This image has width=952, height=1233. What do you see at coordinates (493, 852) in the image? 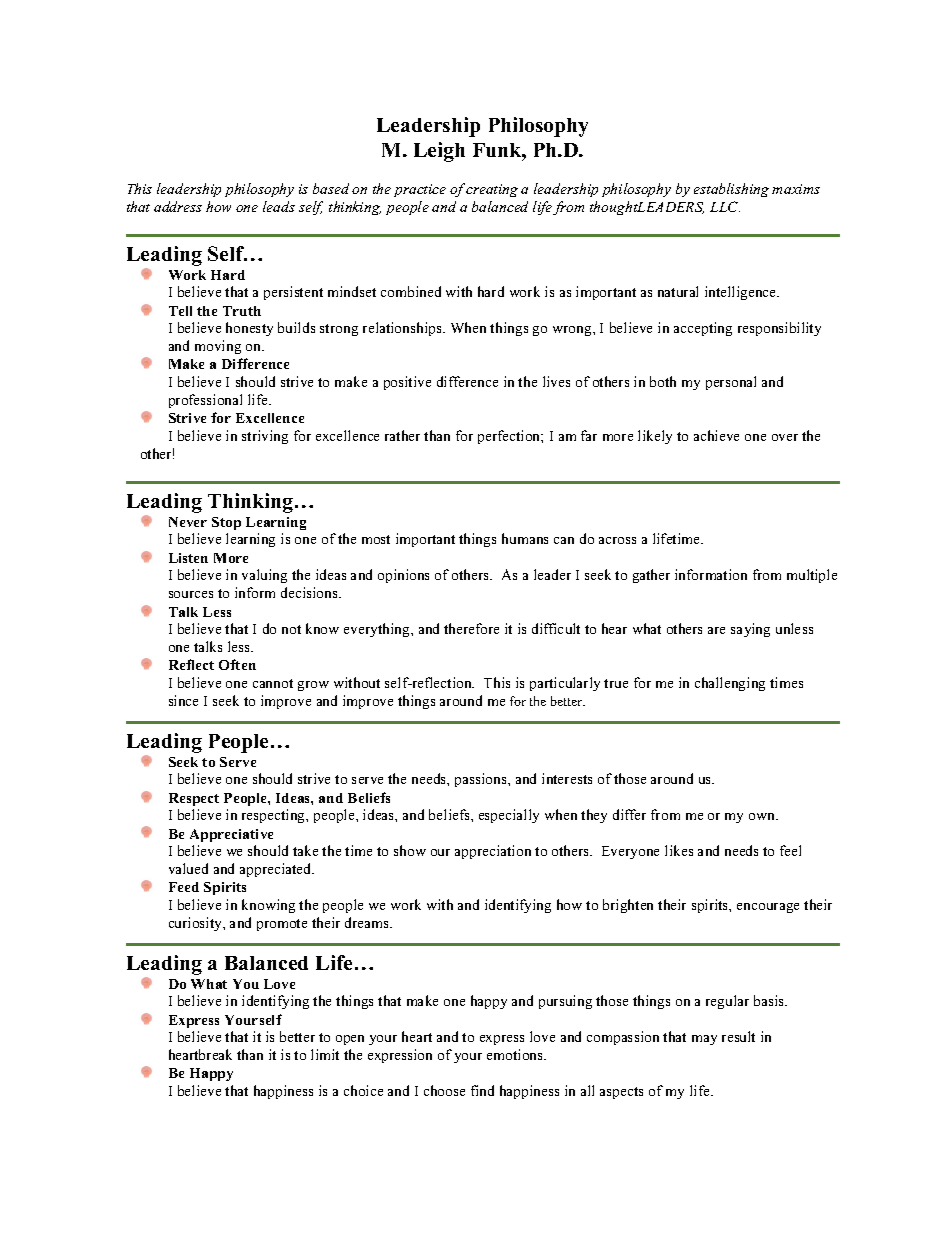
I see `appreciation` at bounding box center [493, 852].
